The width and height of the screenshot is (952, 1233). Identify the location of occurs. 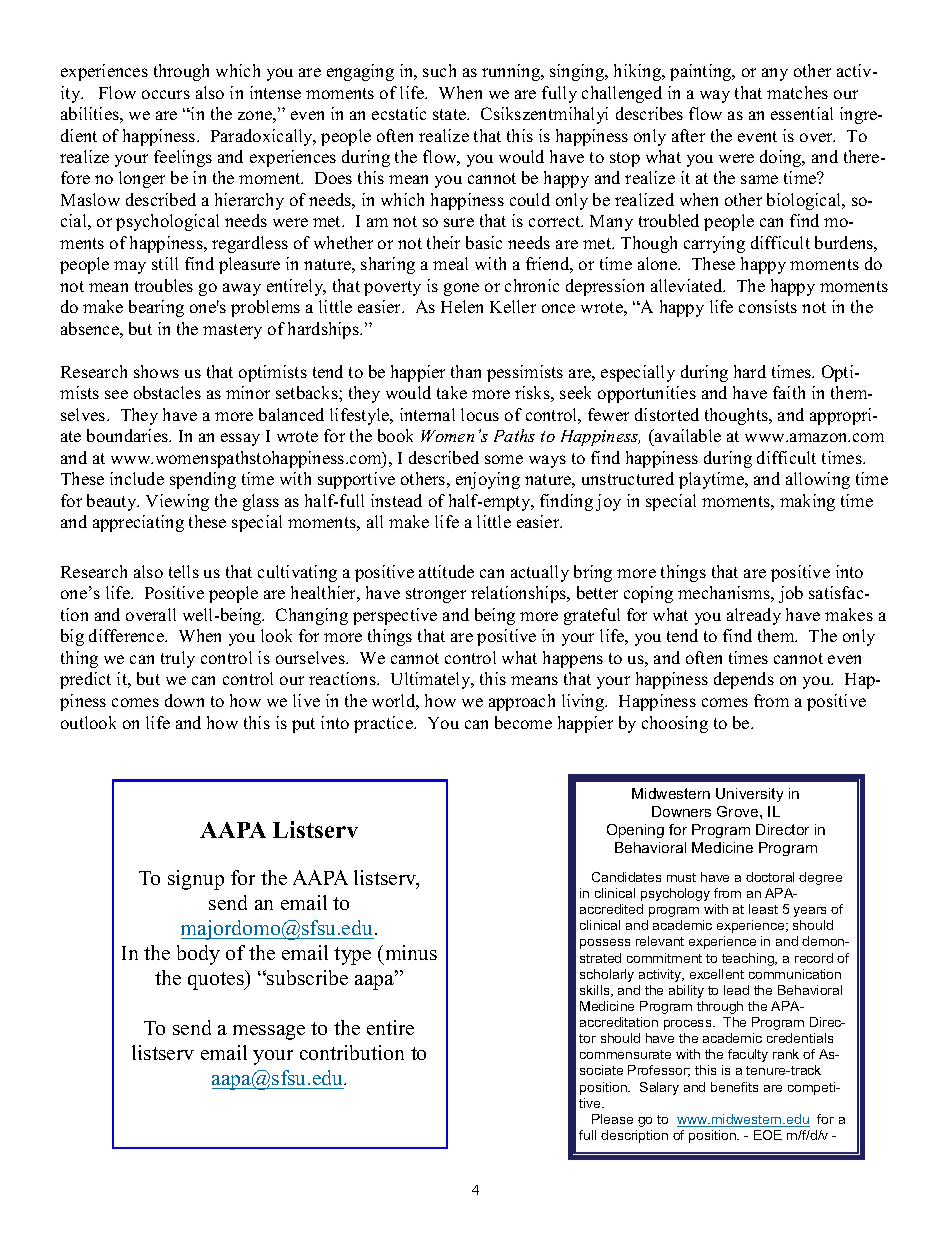
(166, 94).
